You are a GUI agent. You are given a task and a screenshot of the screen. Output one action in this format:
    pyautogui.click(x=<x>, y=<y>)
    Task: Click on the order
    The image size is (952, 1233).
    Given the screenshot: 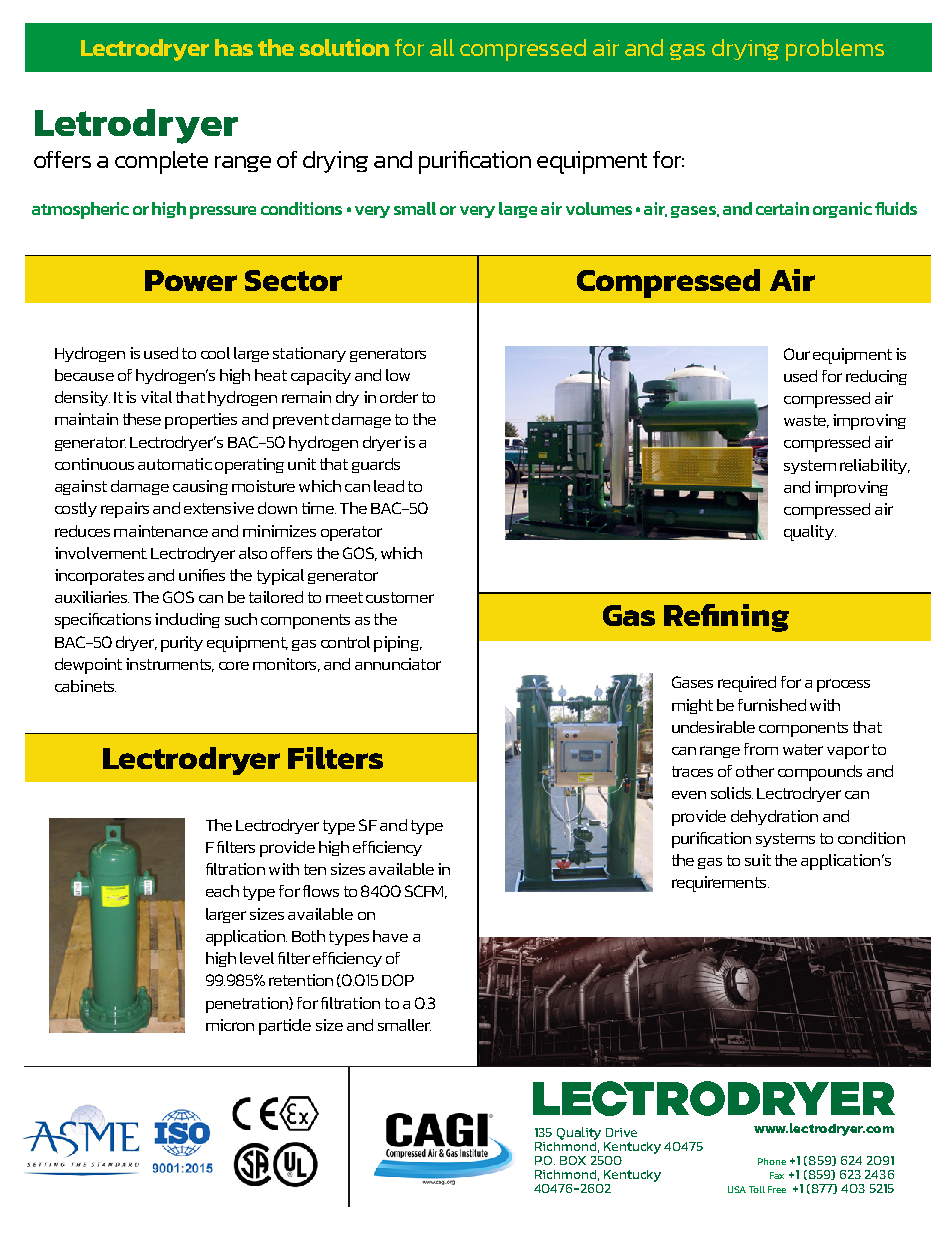 What is the action you would take?
    pyautogui.click(x=399, y=397)
